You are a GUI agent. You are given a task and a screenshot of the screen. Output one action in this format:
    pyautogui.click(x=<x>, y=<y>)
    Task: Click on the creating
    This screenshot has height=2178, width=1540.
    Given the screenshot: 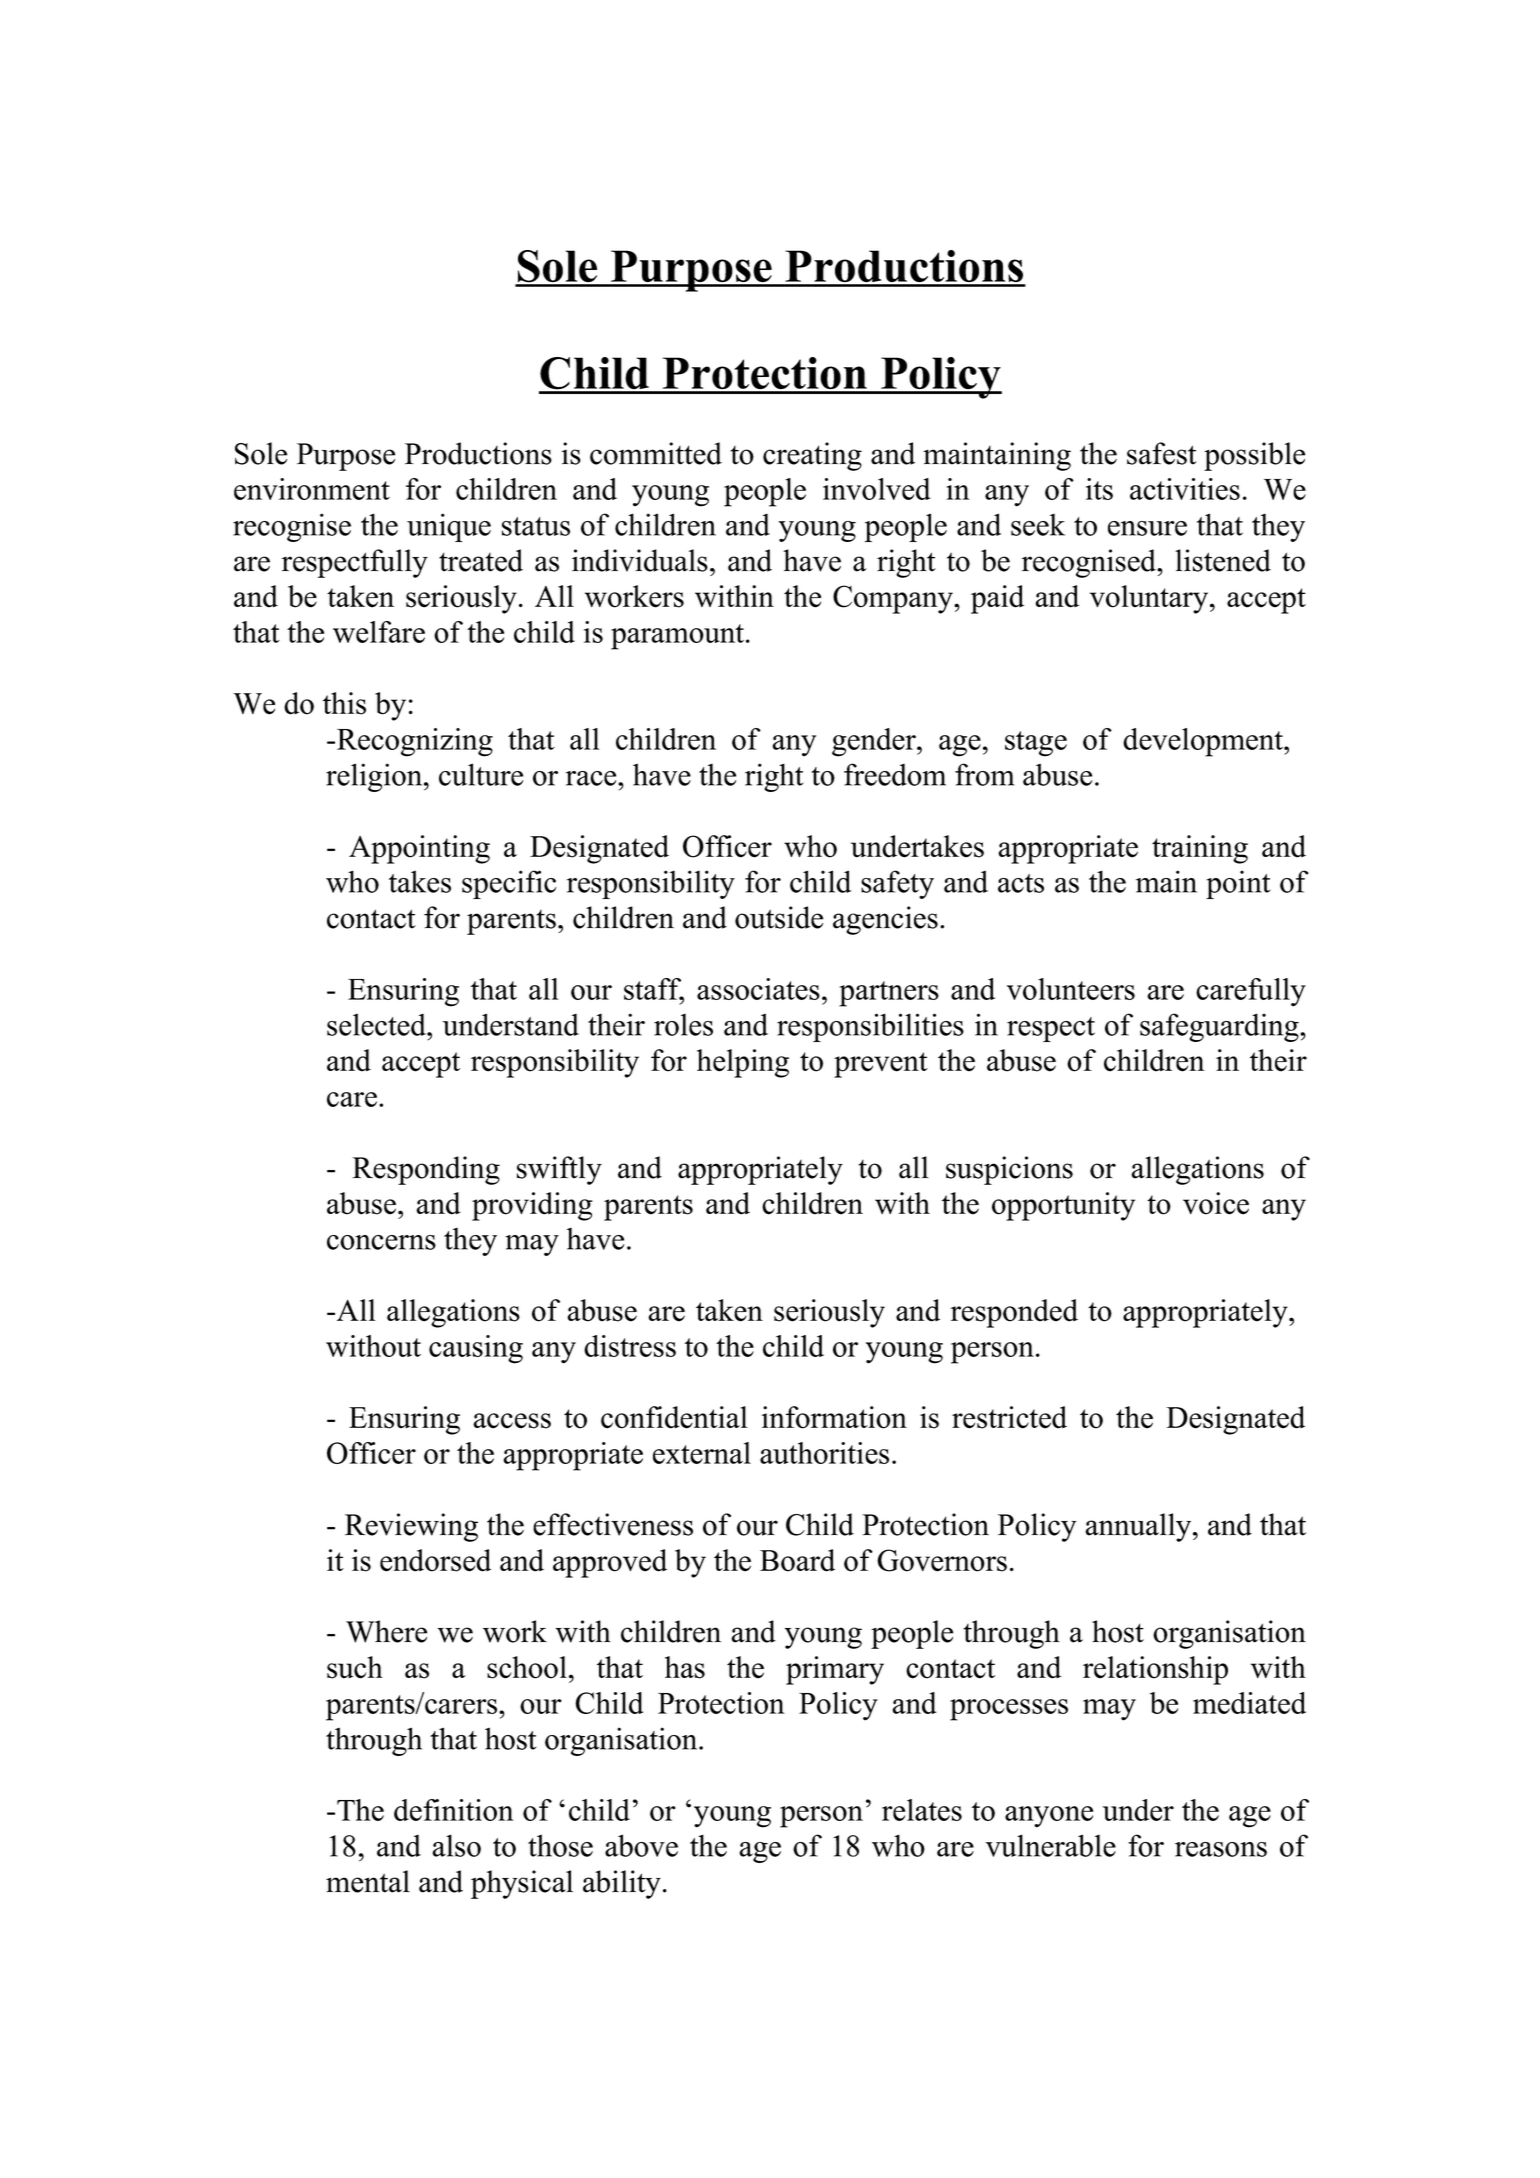 What is the action you would take?
    pyautogui.click(x=812, y=456)
